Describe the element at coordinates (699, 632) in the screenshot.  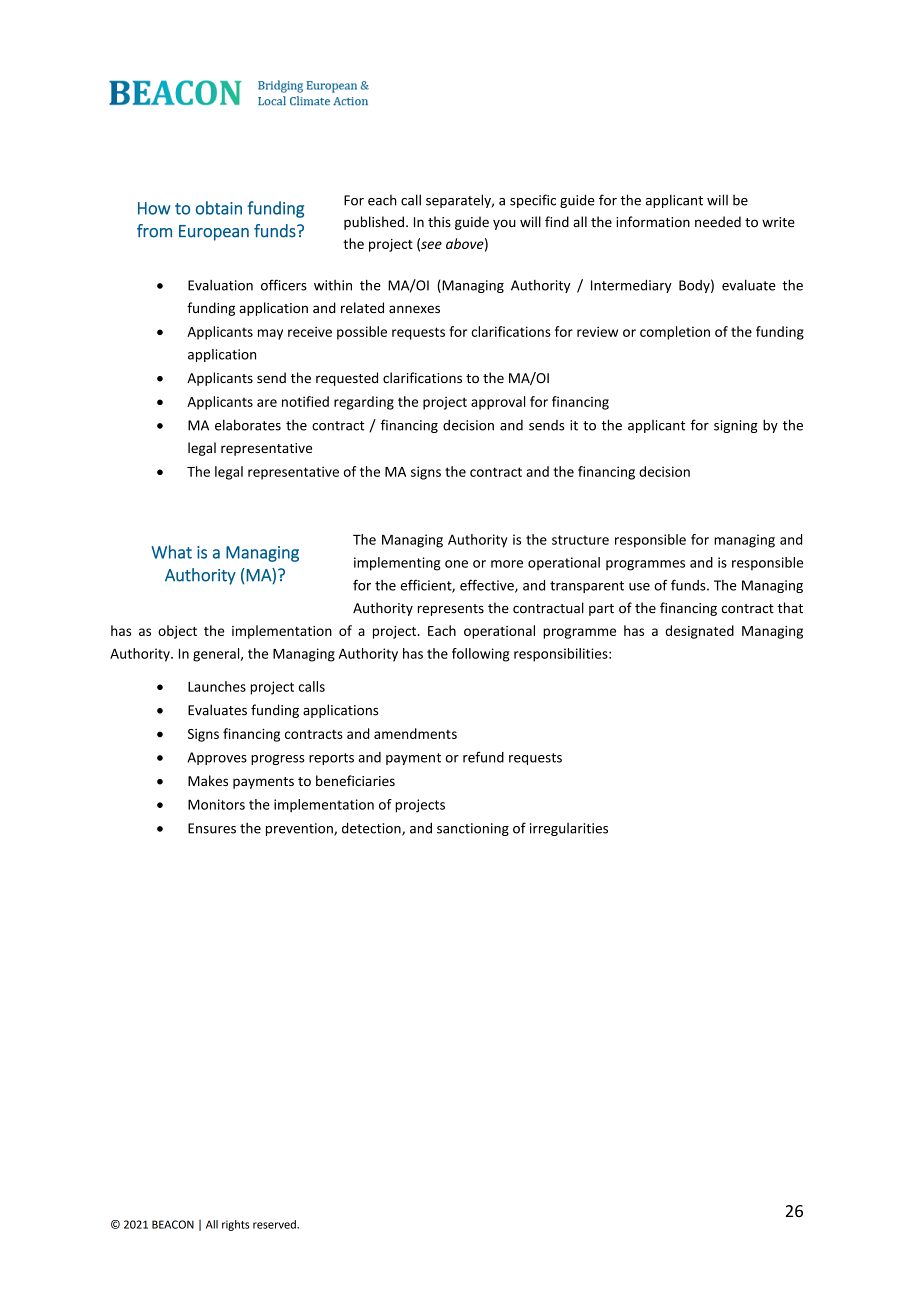
I see `designated` at that location.
